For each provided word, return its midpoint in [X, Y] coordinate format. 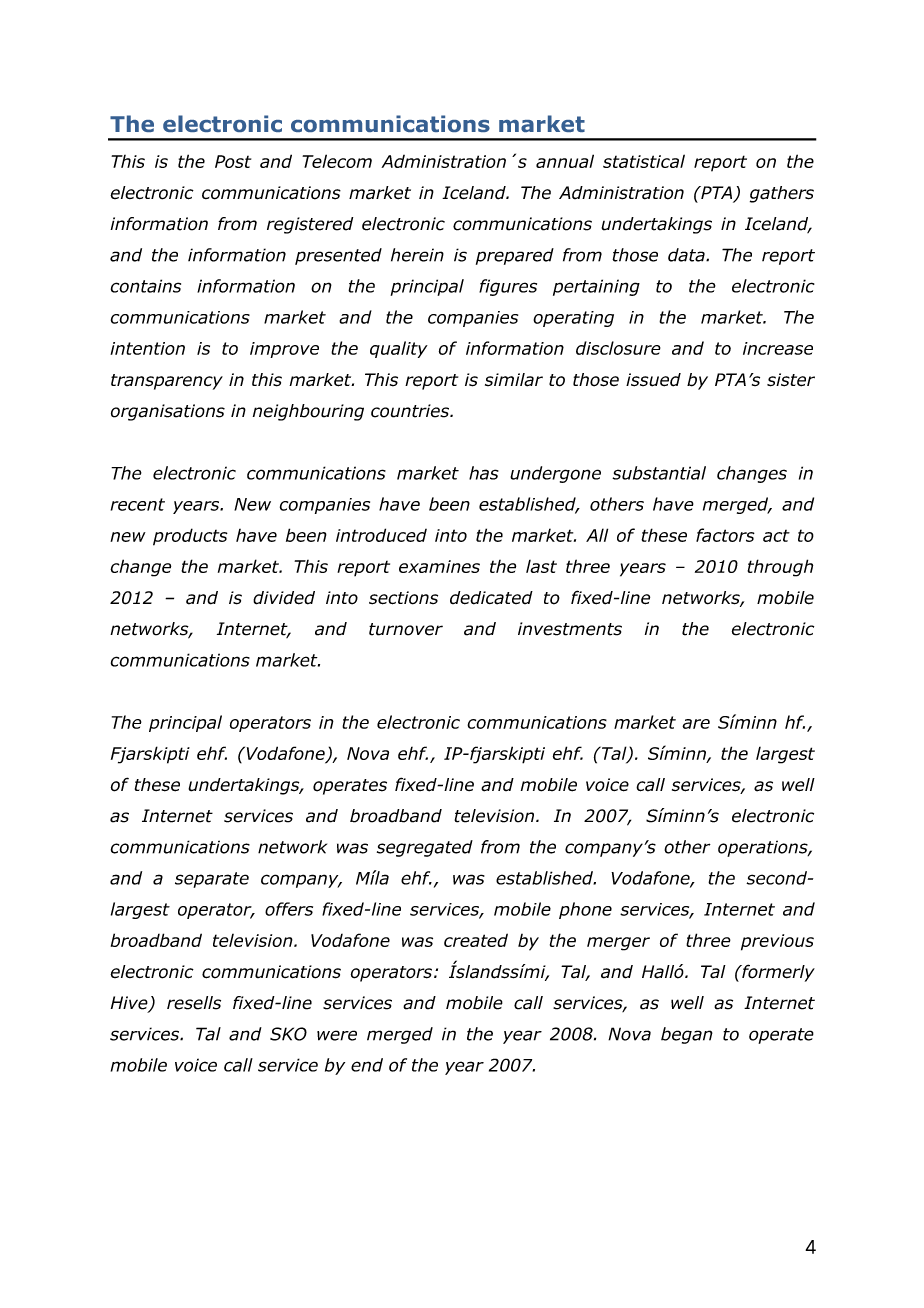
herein [417, 255]
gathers [782, 194]
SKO [288, 1034]
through [780, 568]
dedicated [491, 598]
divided [284, 598]
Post [233, 161]
